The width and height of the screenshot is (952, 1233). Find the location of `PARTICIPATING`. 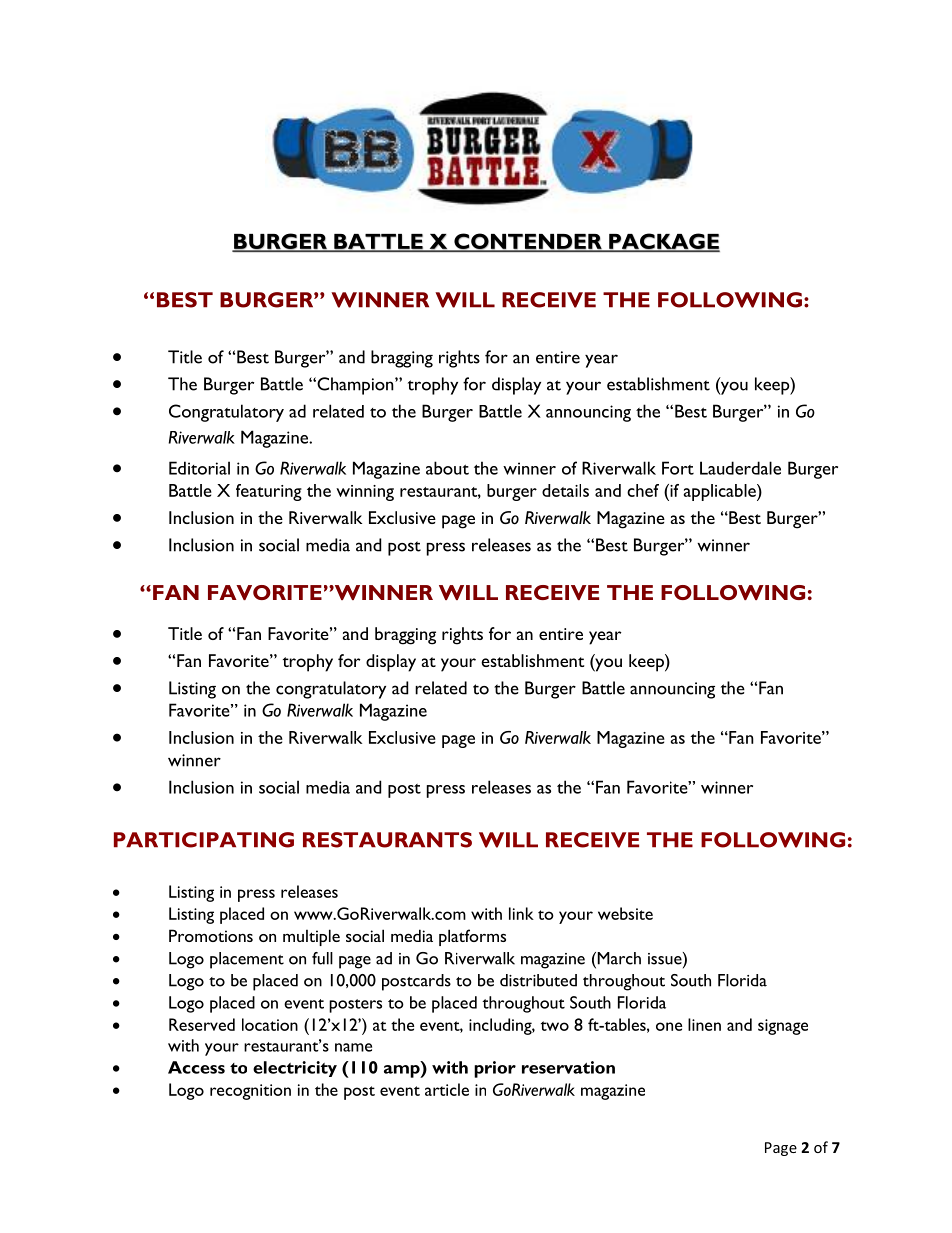

PARTICIPATING is located at coordinates (204, 840).
